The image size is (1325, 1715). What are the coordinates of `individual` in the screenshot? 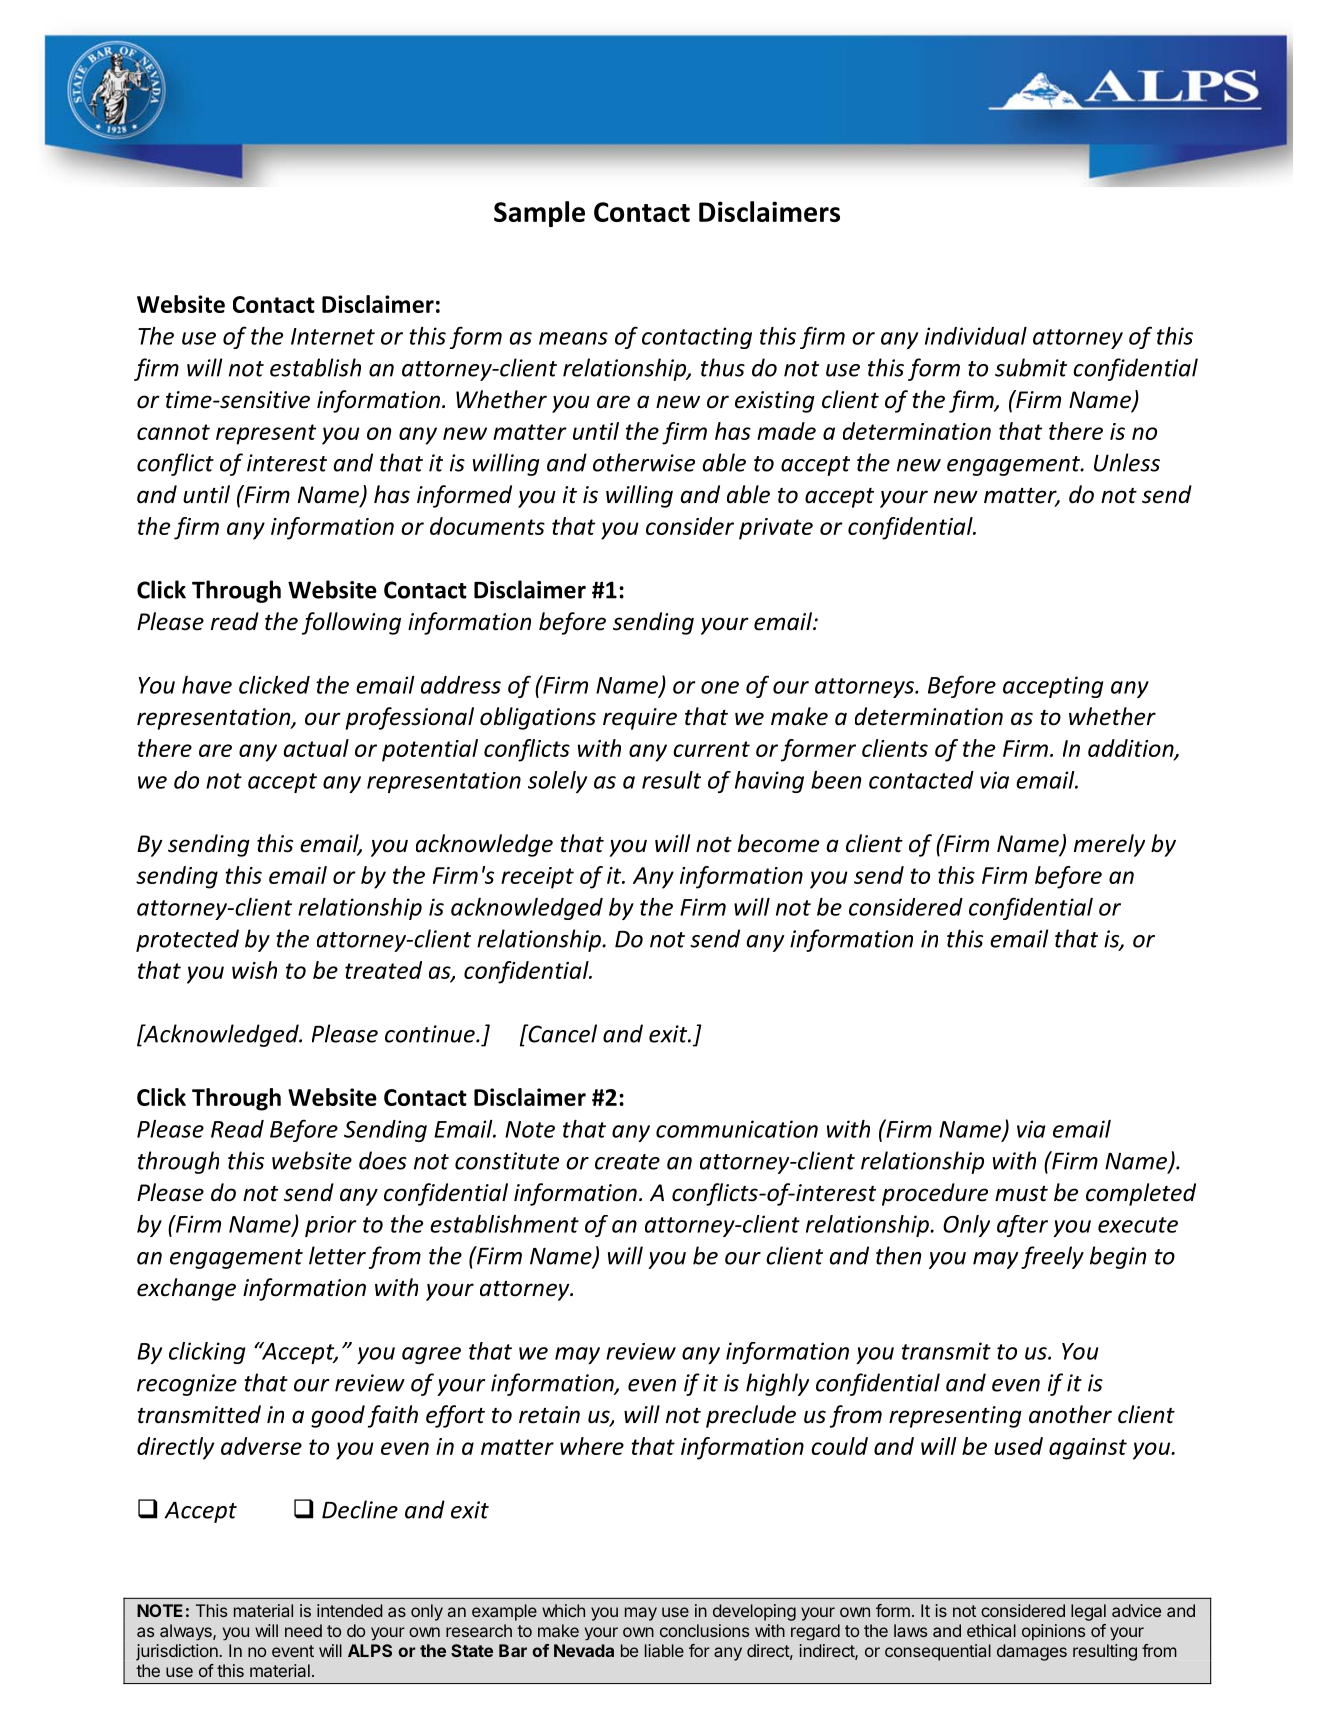 It's located at (976, 336).
